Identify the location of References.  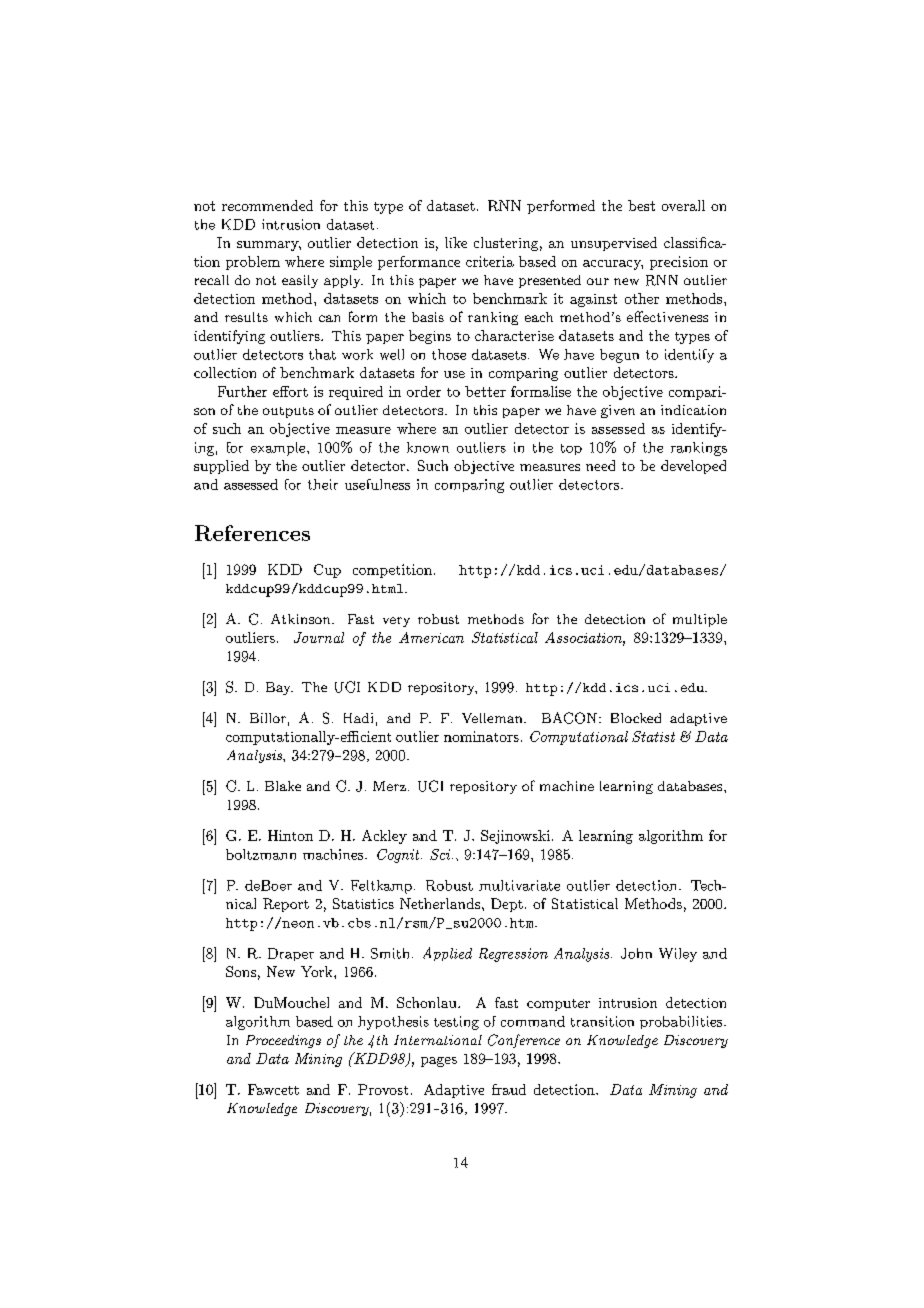
(252, 533).
